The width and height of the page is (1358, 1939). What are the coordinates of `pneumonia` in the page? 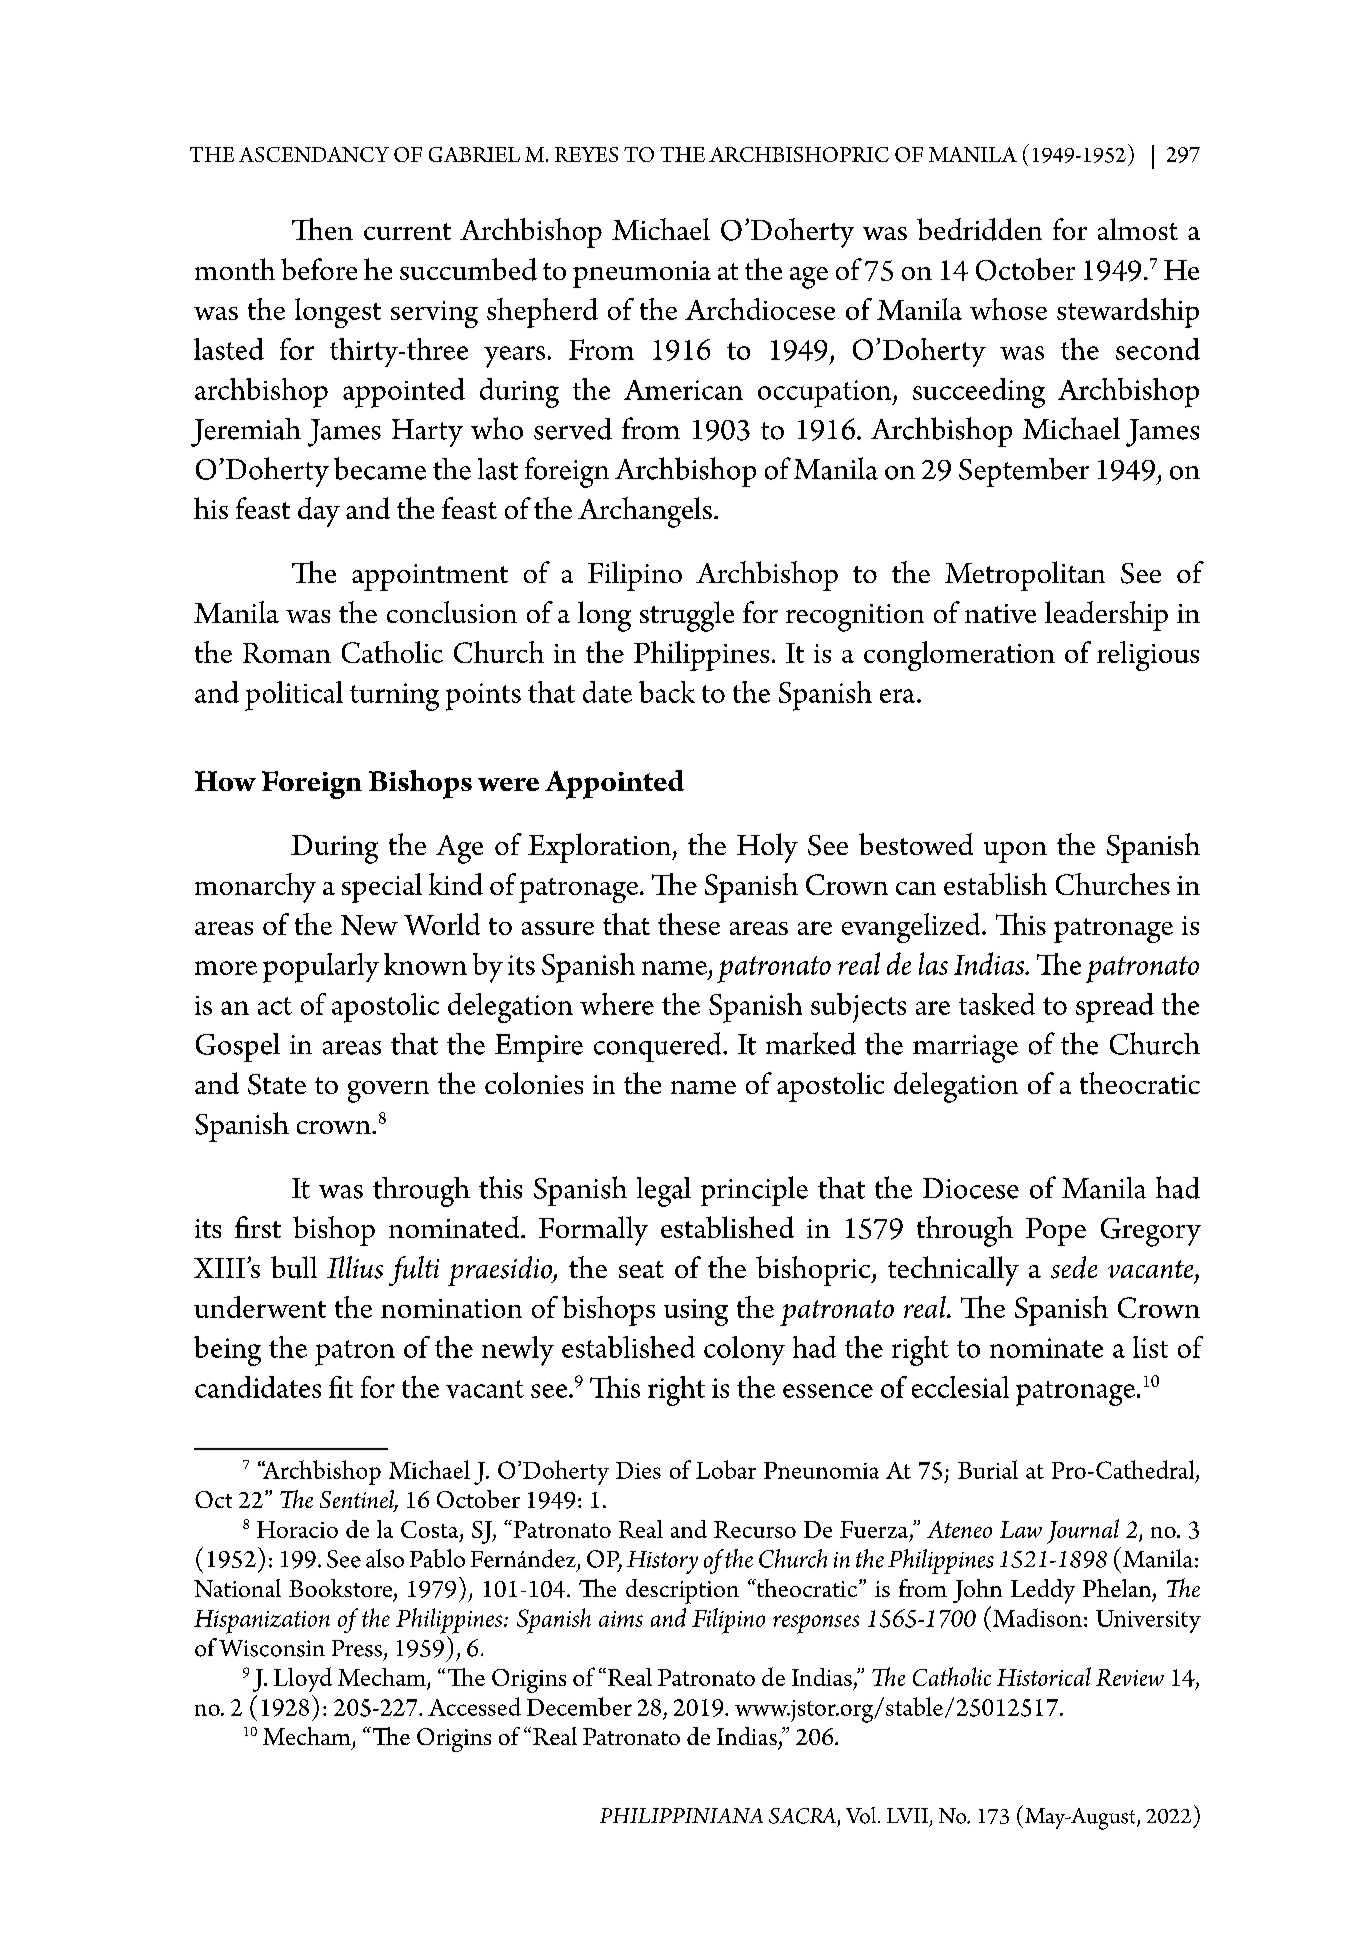 It's located at (642, 274).
